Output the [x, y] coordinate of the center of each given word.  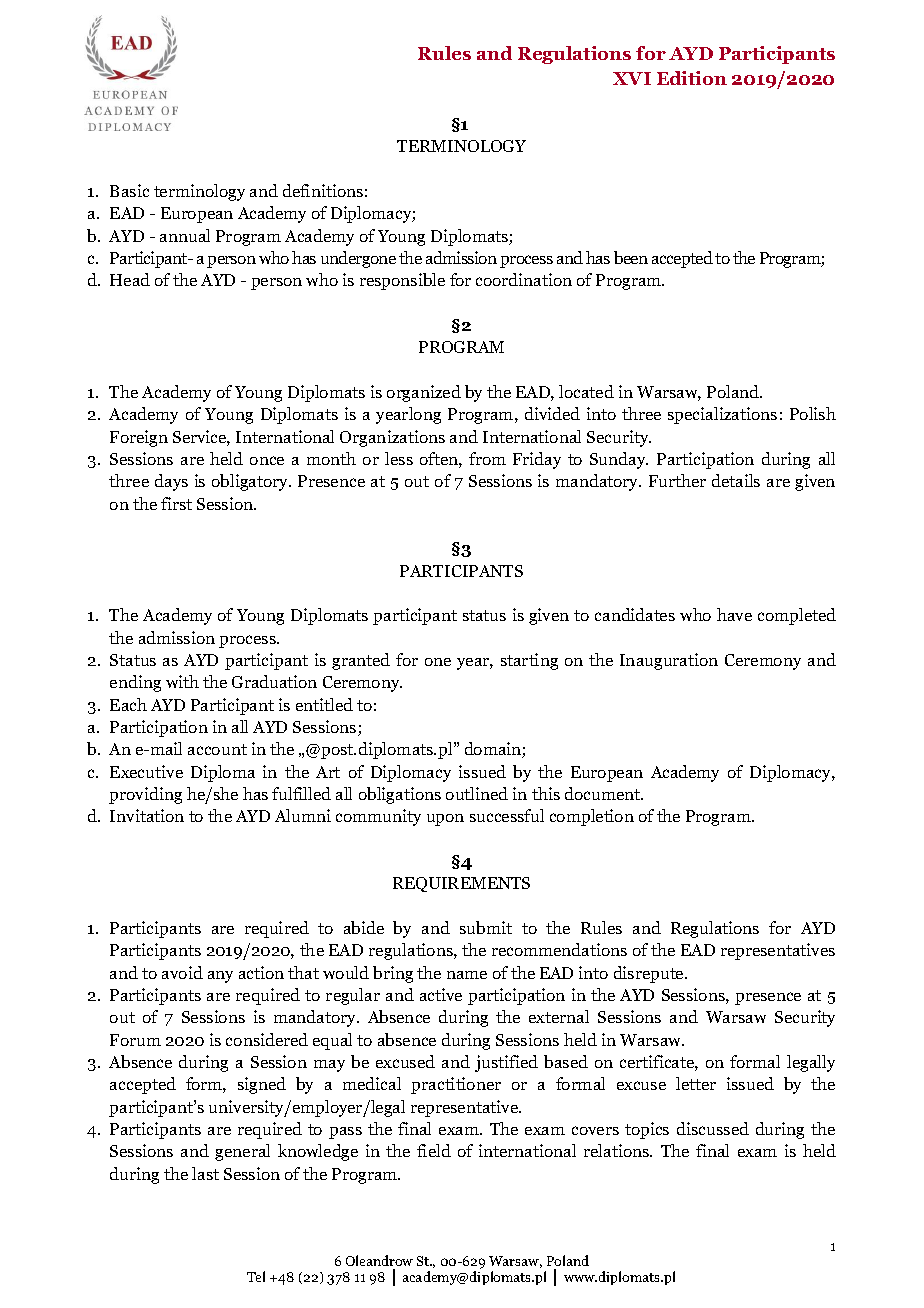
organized [424, 393]
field [434, 1150]
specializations [722, 415]
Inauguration [669, 661]
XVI [632, 78]
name [467, 975]
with [182, 681]
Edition [692, 78]
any [220, 977]
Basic [129, 190]
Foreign [139, 438]
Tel [256, 1276]
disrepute [650, 974]
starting [529, 661]
